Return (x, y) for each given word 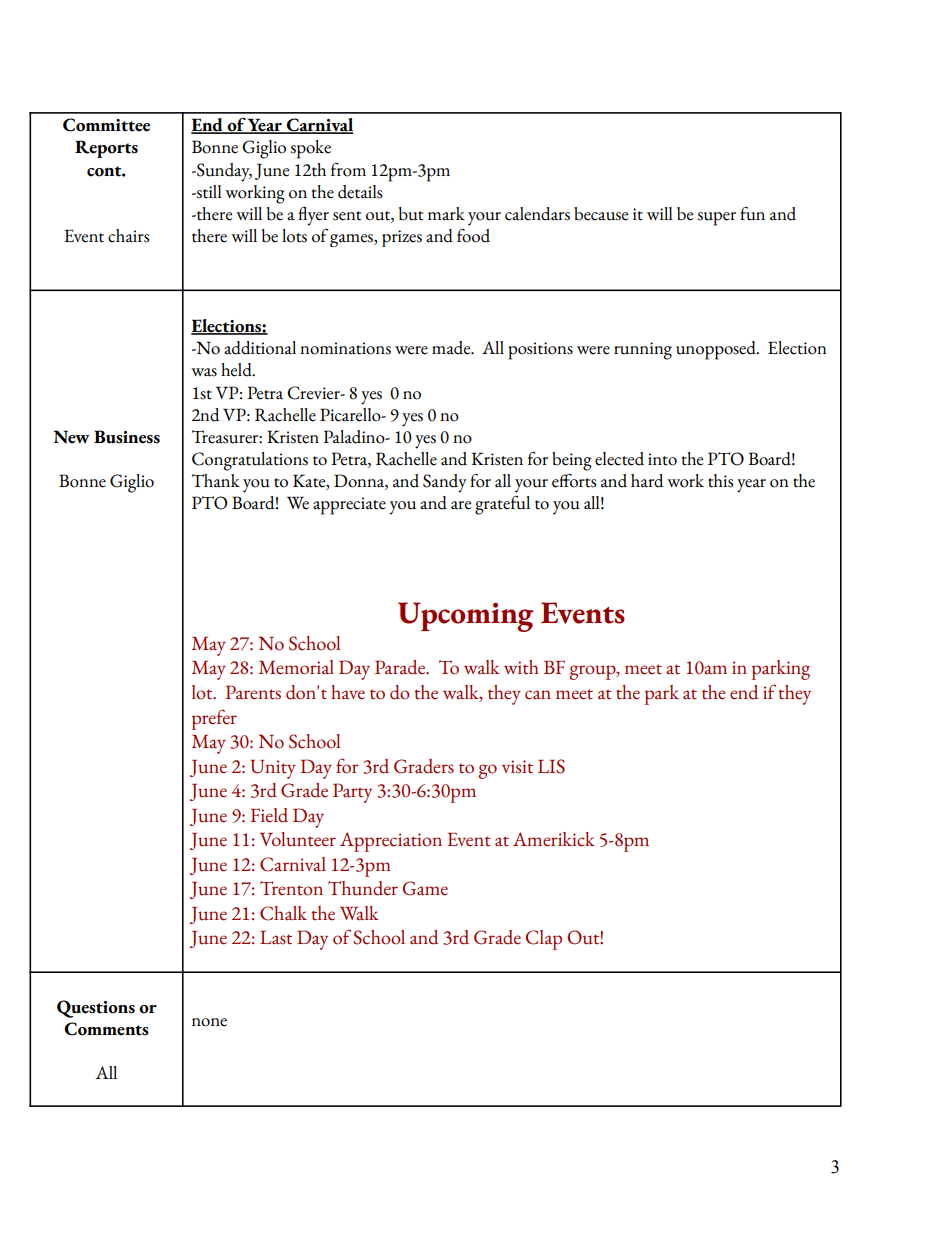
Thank (216, 481)
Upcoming (466, 617)
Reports (106, 149)
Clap (544, 940)
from (348, 170)
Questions (96, 1009)
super (716, 219)
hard (647, 481)
